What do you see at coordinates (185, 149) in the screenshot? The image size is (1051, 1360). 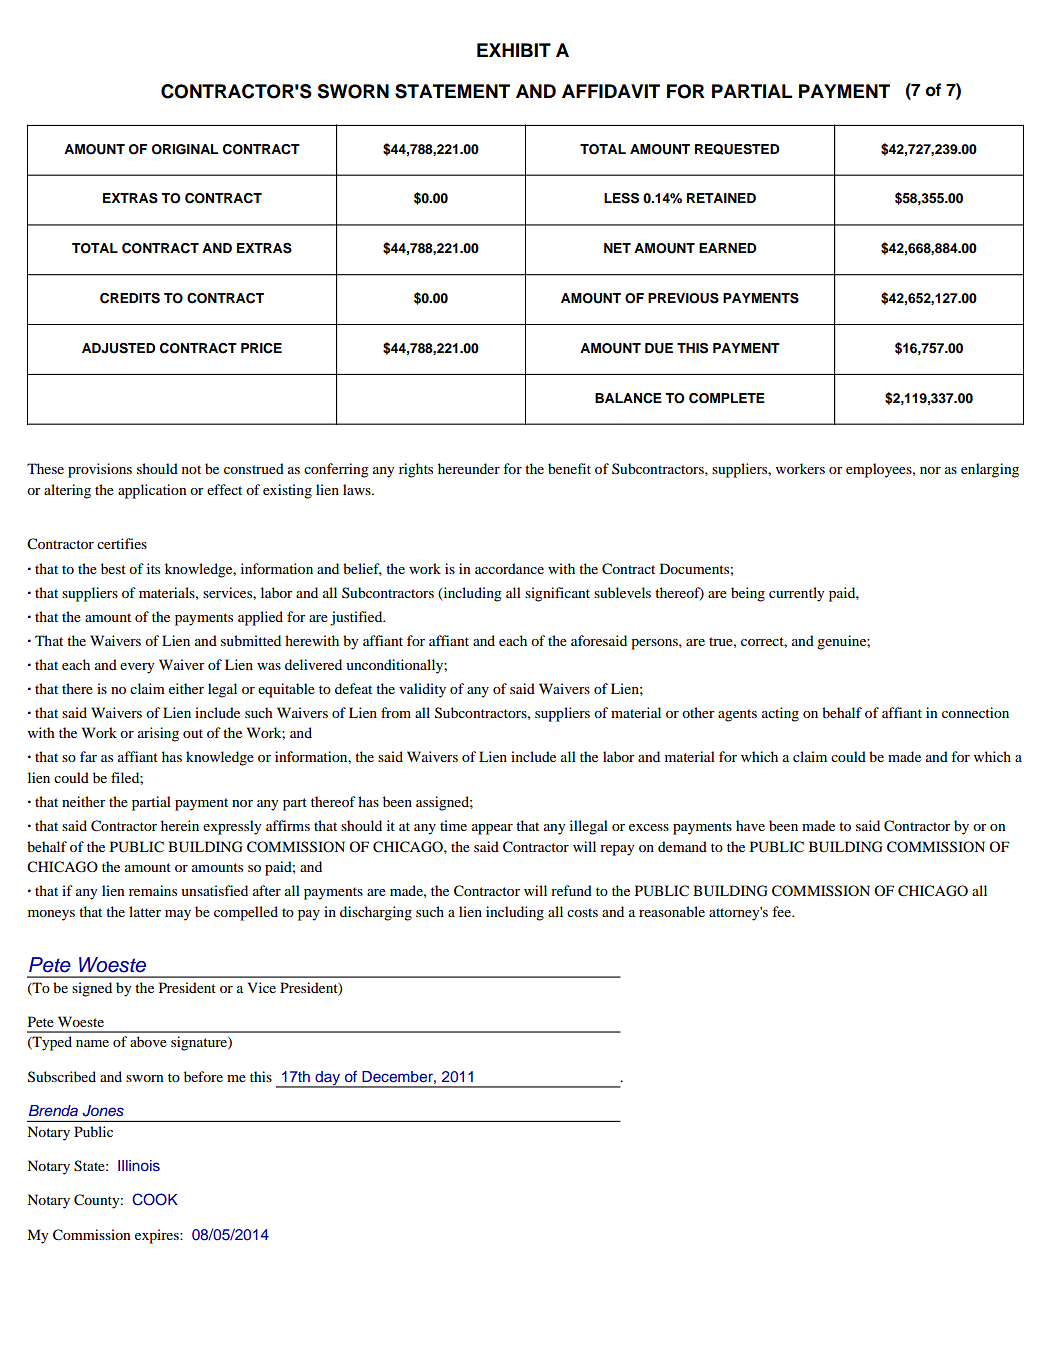 I see `ORIGINAL` at bounding box center [185, 149].
